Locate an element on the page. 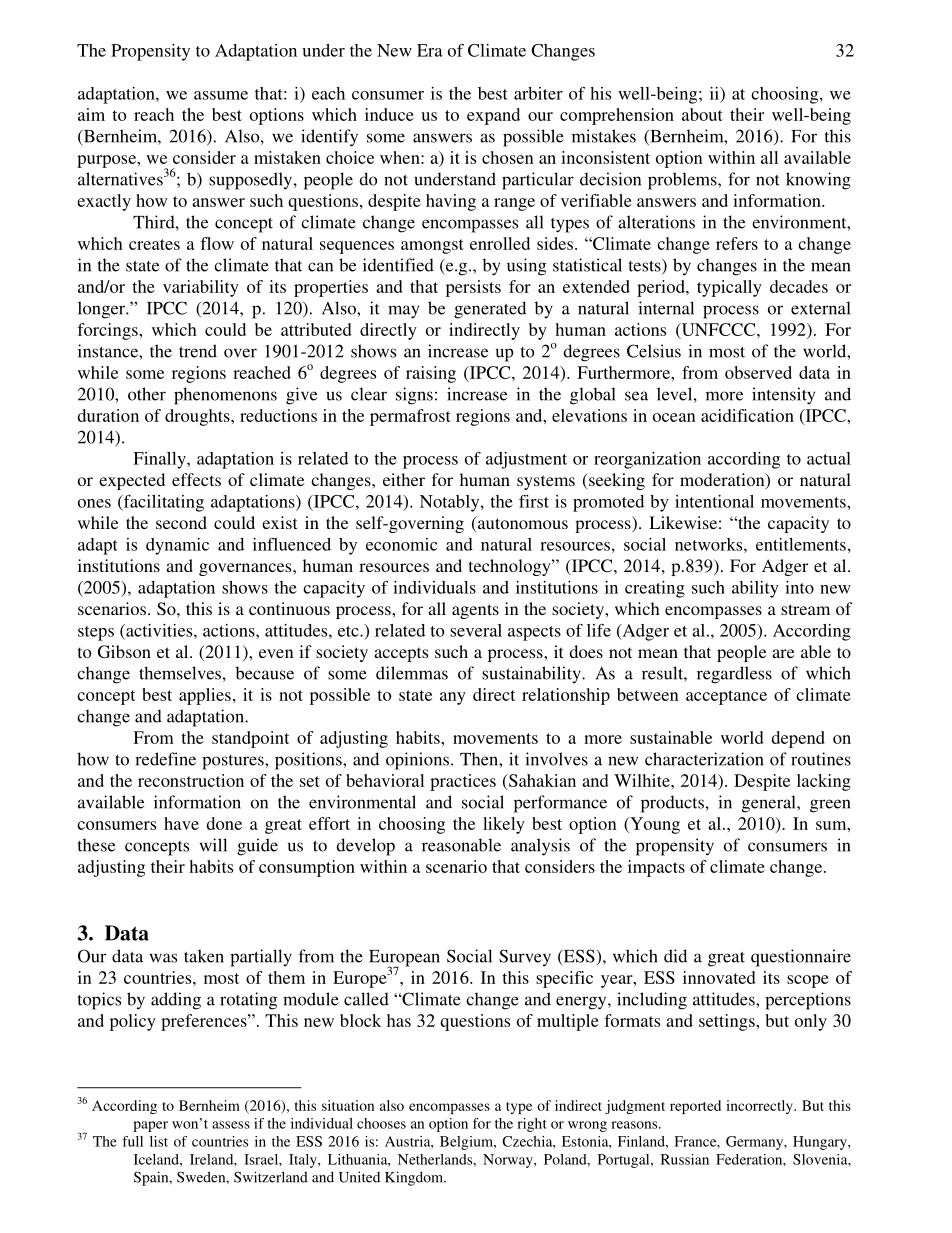 This image has width=952, height=1233. about is located at coordinates (702, 114).
